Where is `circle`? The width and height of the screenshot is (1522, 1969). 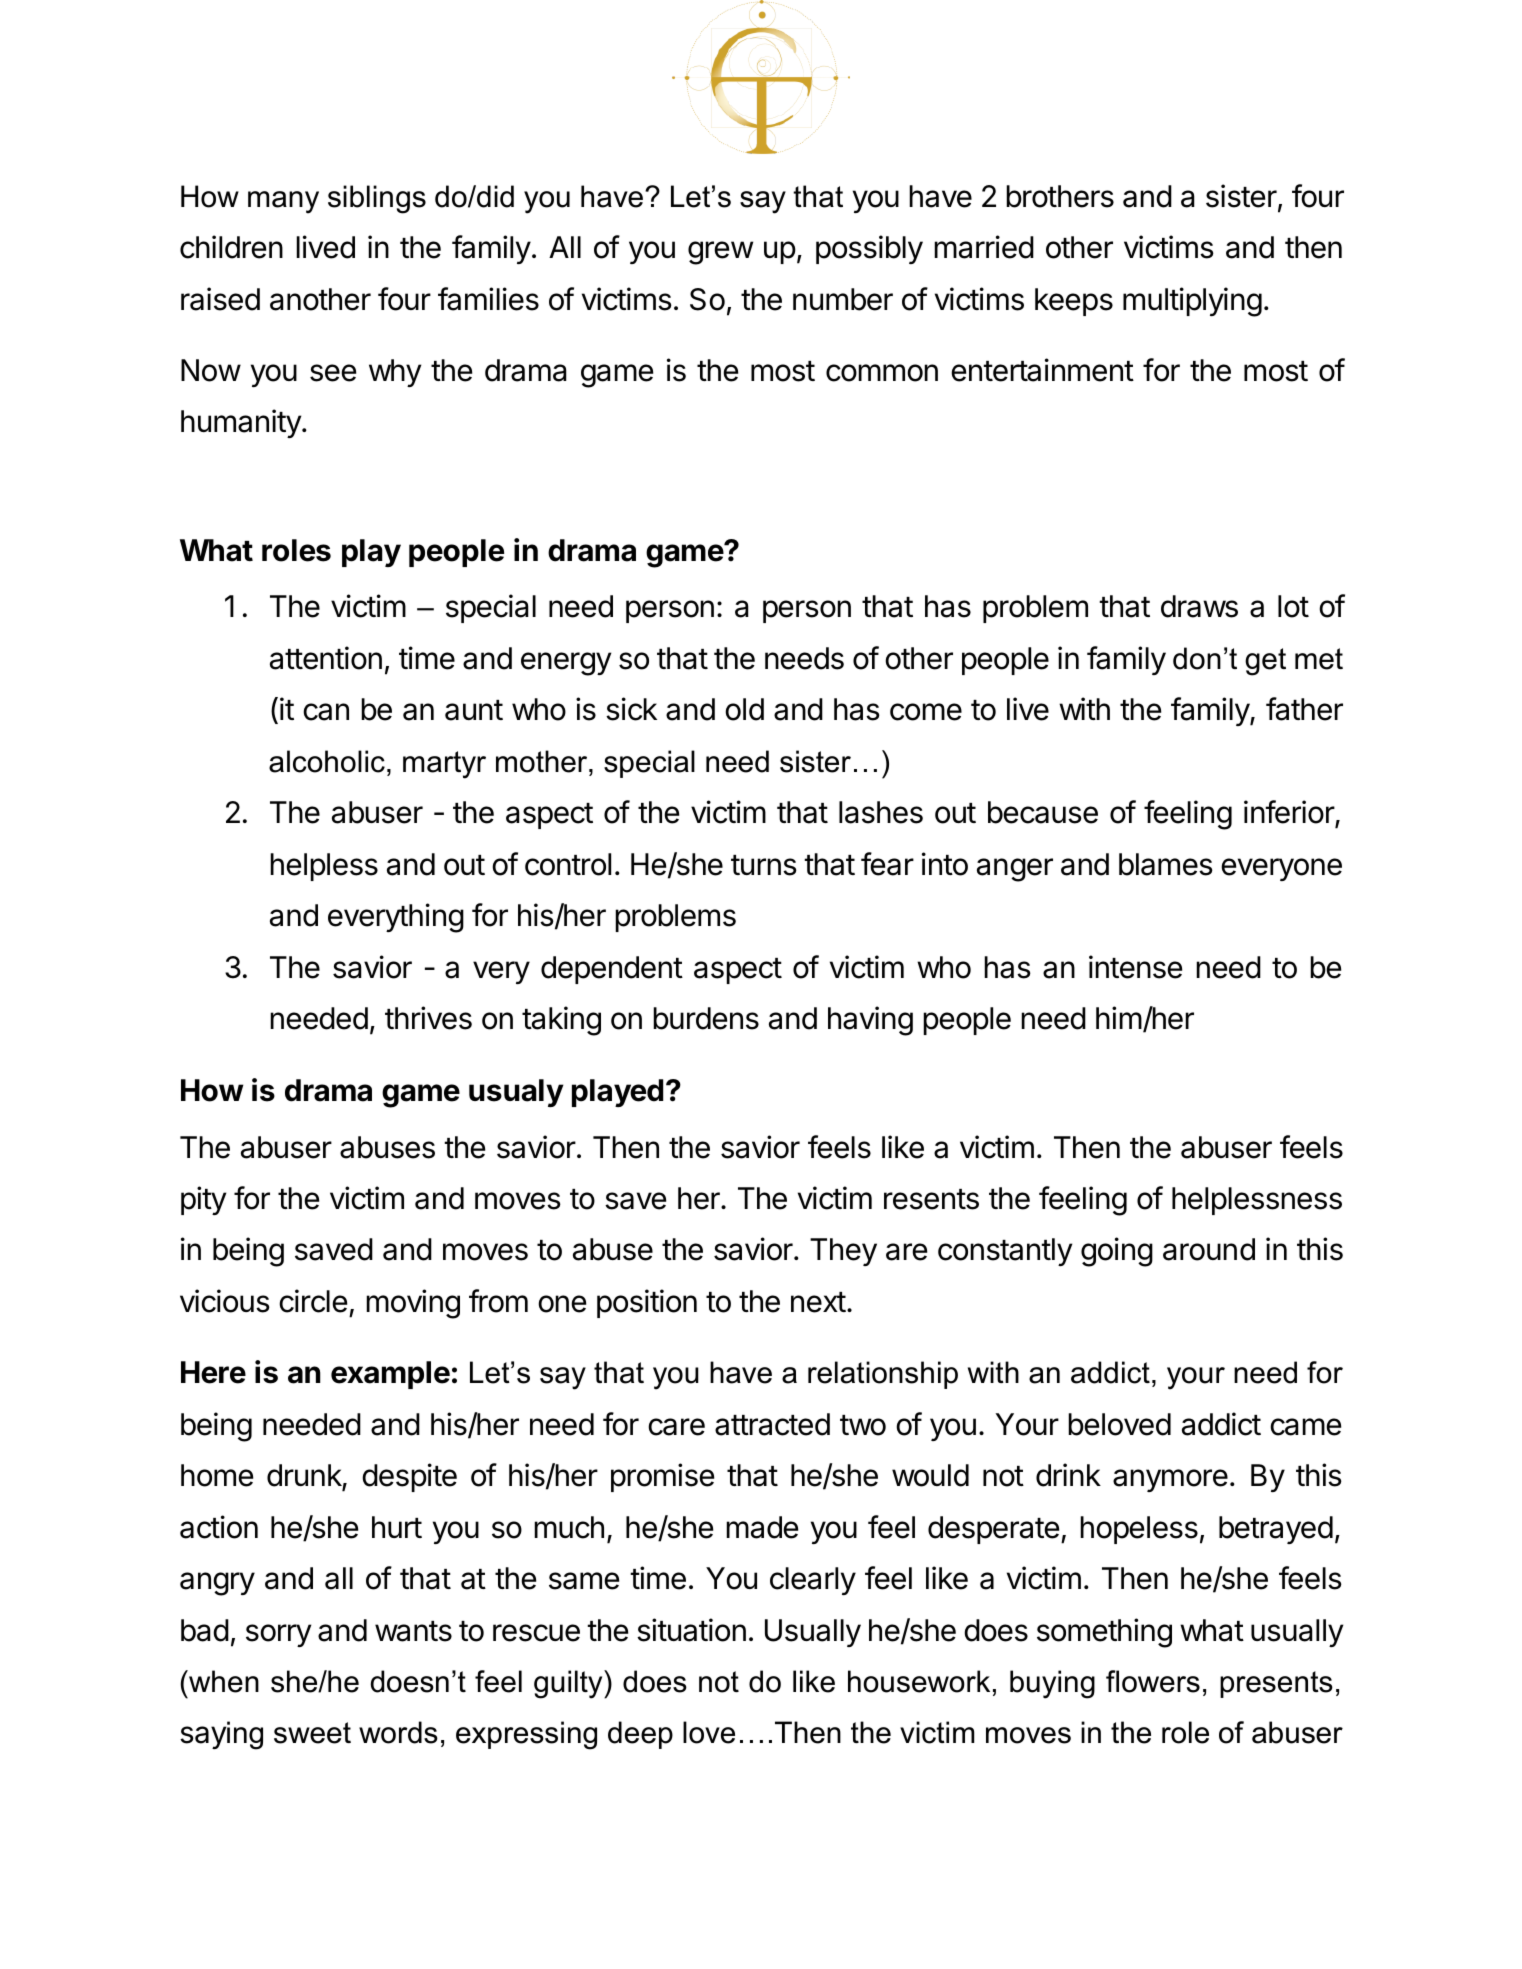
circle is located at coordinates (313, 1301).
